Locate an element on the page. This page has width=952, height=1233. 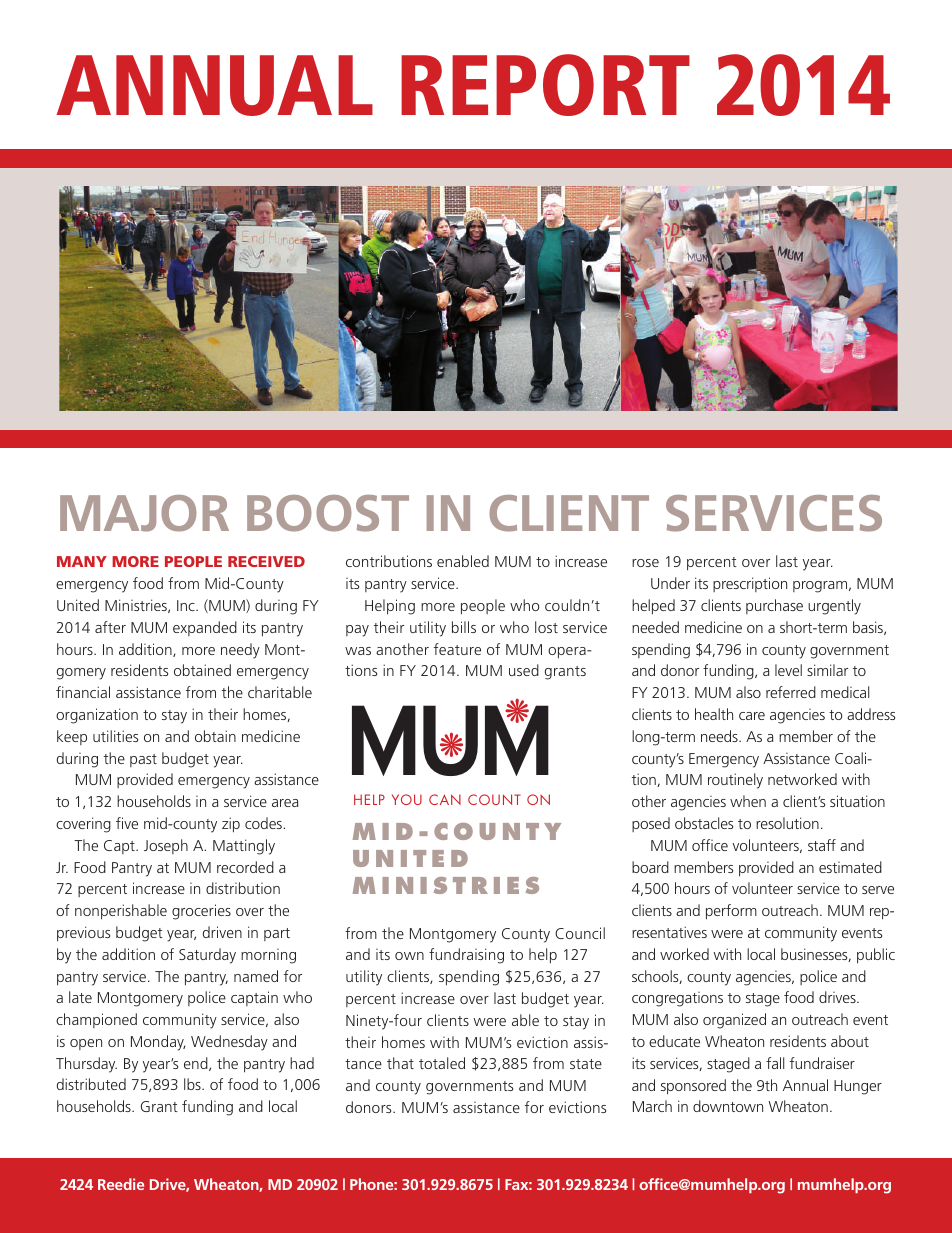
bills is located at coordinates (464, 627).
